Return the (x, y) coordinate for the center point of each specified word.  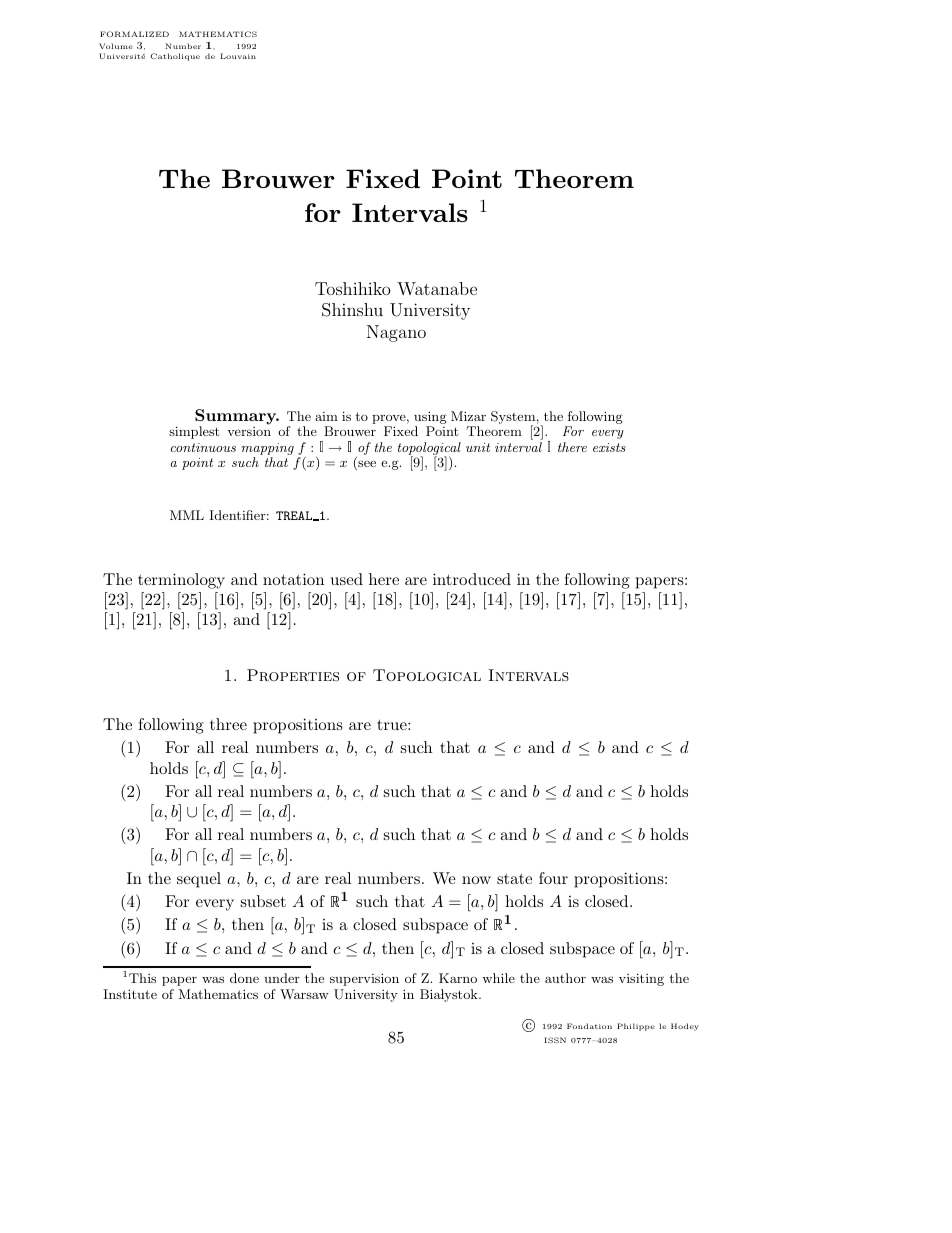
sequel (199, 880)
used (347, 579)
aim (326, 416)
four (553, 878)
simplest (194, 432)
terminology (181, 581)
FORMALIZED (134, 34)
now (476, 880)
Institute (130, 994)
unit (478, 447)
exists (609, 447)
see (366, 465)
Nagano (396, 333)
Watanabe (437, 288)
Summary (237, 418)
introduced (472, 579)
